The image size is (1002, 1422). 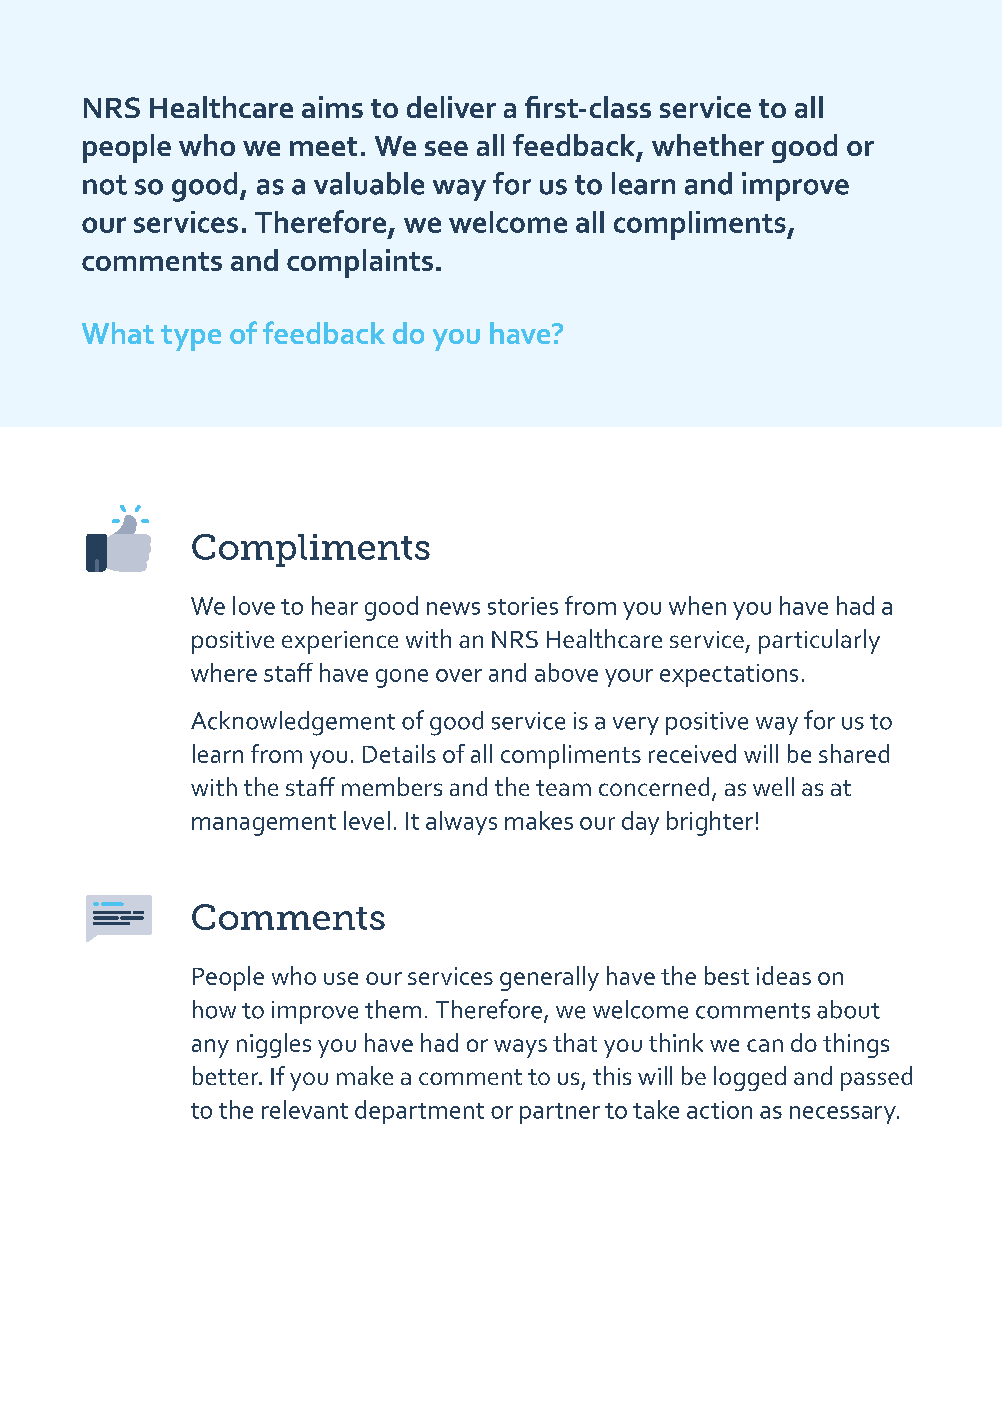 What do you see at coordinates (523, 606) in the screenshot?
I see `stories` at bounding box center [523, 606].
